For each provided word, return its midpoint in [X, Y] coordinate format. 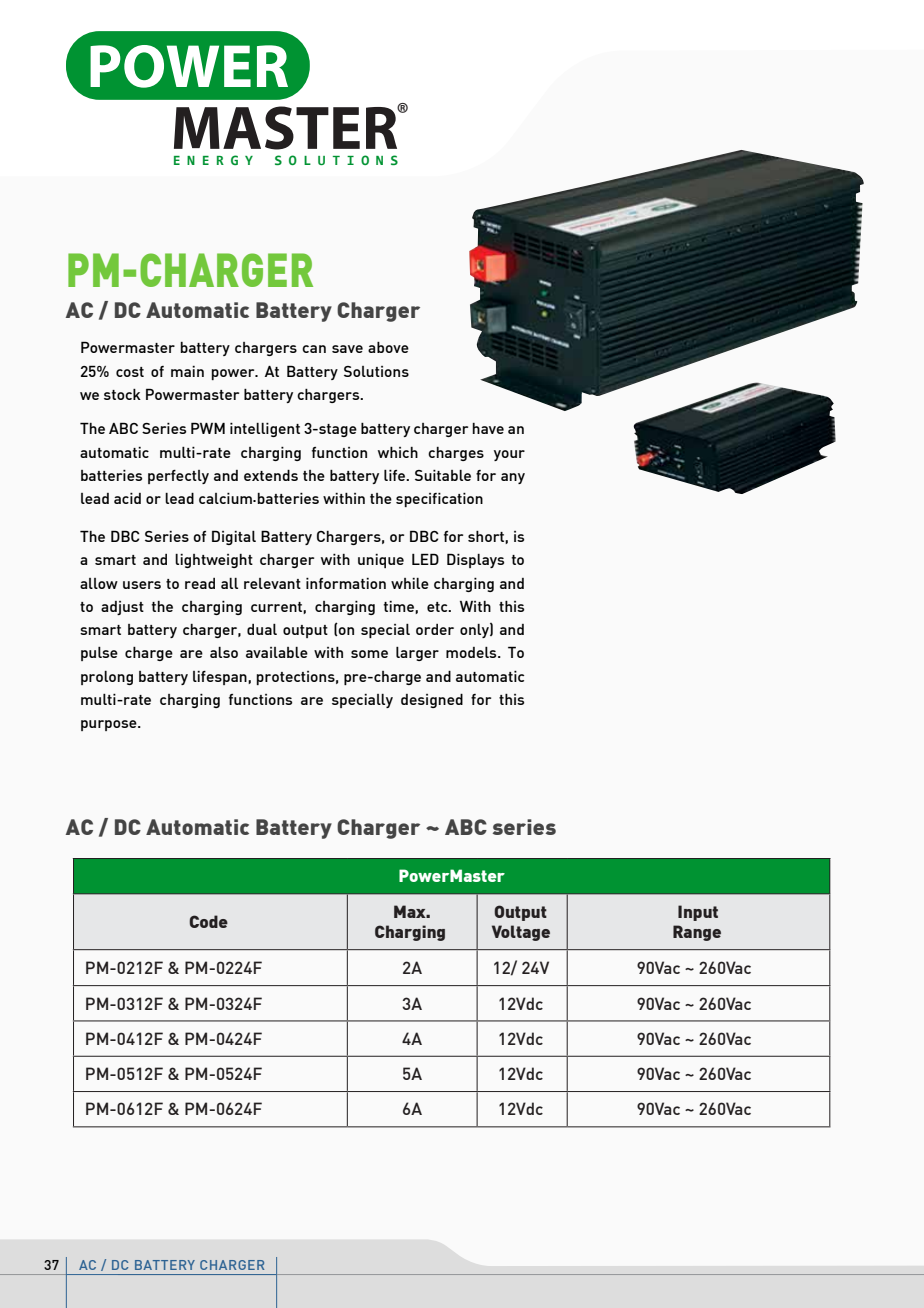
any [513, 478]
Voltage [521, 933]
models [472, 652]
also [224, 652]
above [388, 347]
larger [417, 654]
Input [698, 913]
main [187, 371]
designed [432, 701]
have [488, 428]
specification [439, 500]
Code [208, 921]
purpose [110, 725]
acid [127, 498]
